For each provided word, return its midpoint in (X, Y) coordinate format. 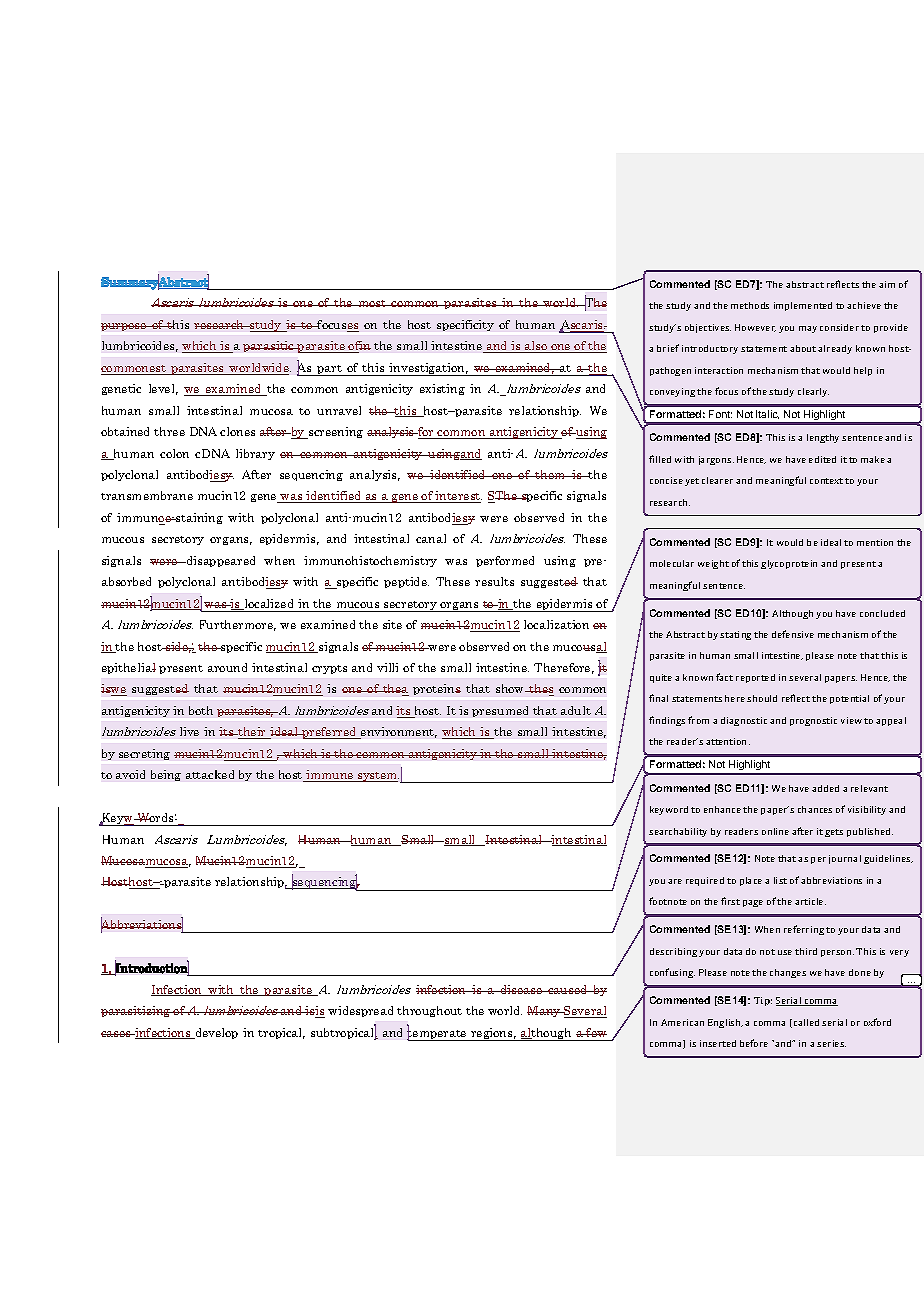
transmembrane (147, 495)
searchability (678, 832)
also (536, 347)
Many (545, 1011)
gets (834, 833)
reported (755, 678)
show (511, 688)
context (826, 481)
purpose (125, 327)
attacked (210, 774)
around (227, 667)
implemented (803, 306)
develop (216, 1033)
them (551, 474)
